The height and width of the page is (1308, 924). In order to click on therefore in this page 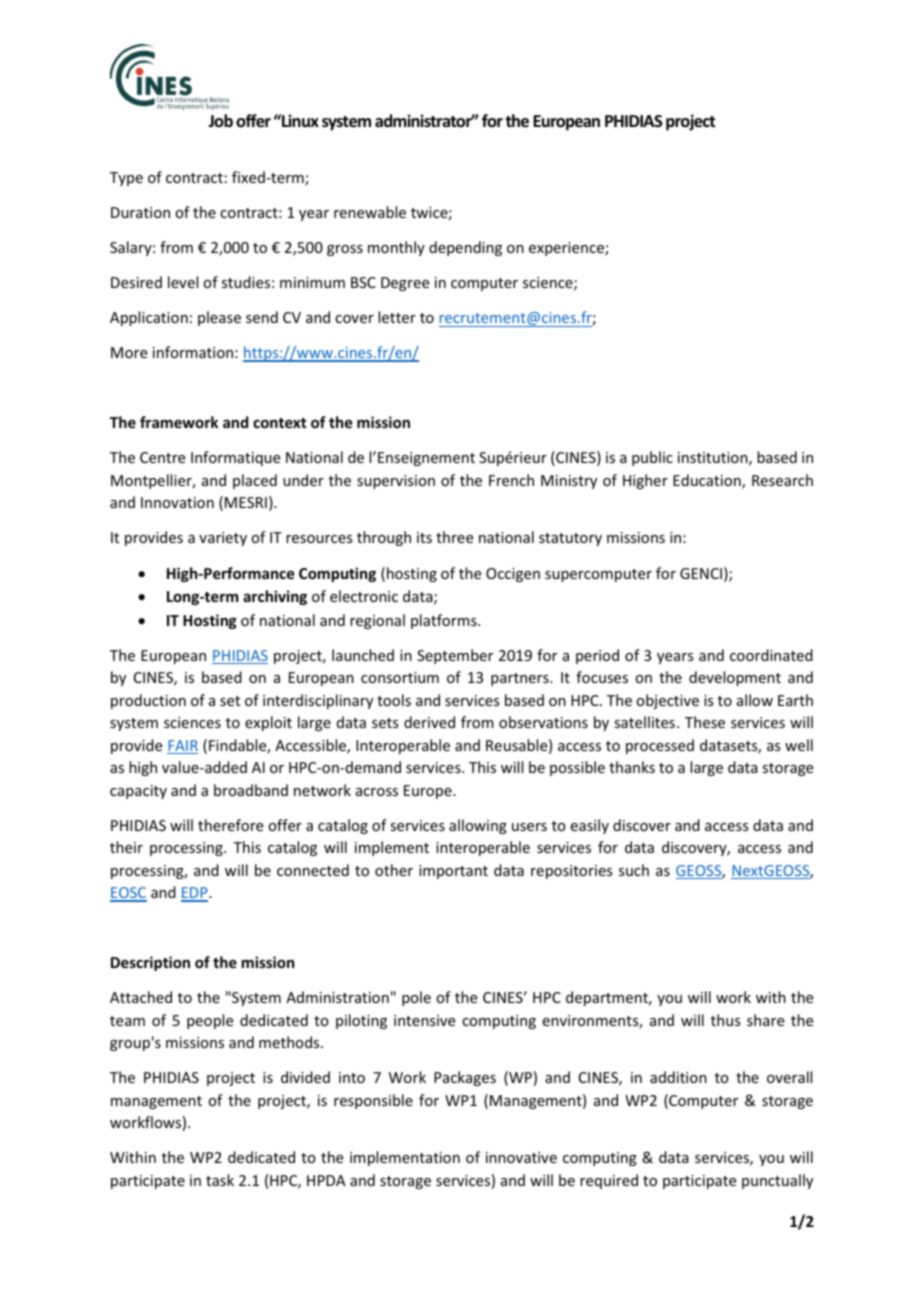, I will do `click(230, 825)`.
